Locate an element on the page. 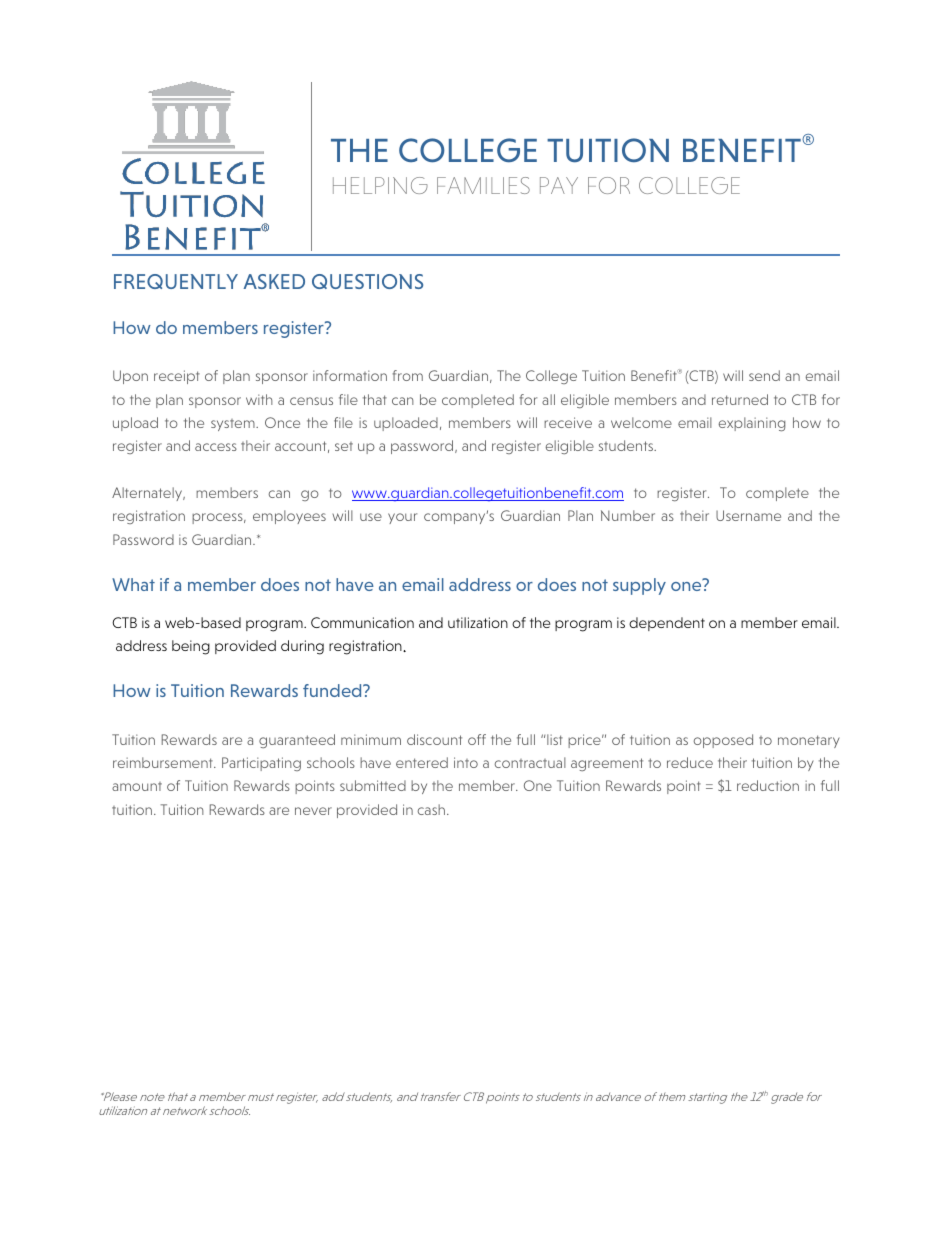 The width and height of the page is (952, 1233). amount is located at coordinates (137, 786).
